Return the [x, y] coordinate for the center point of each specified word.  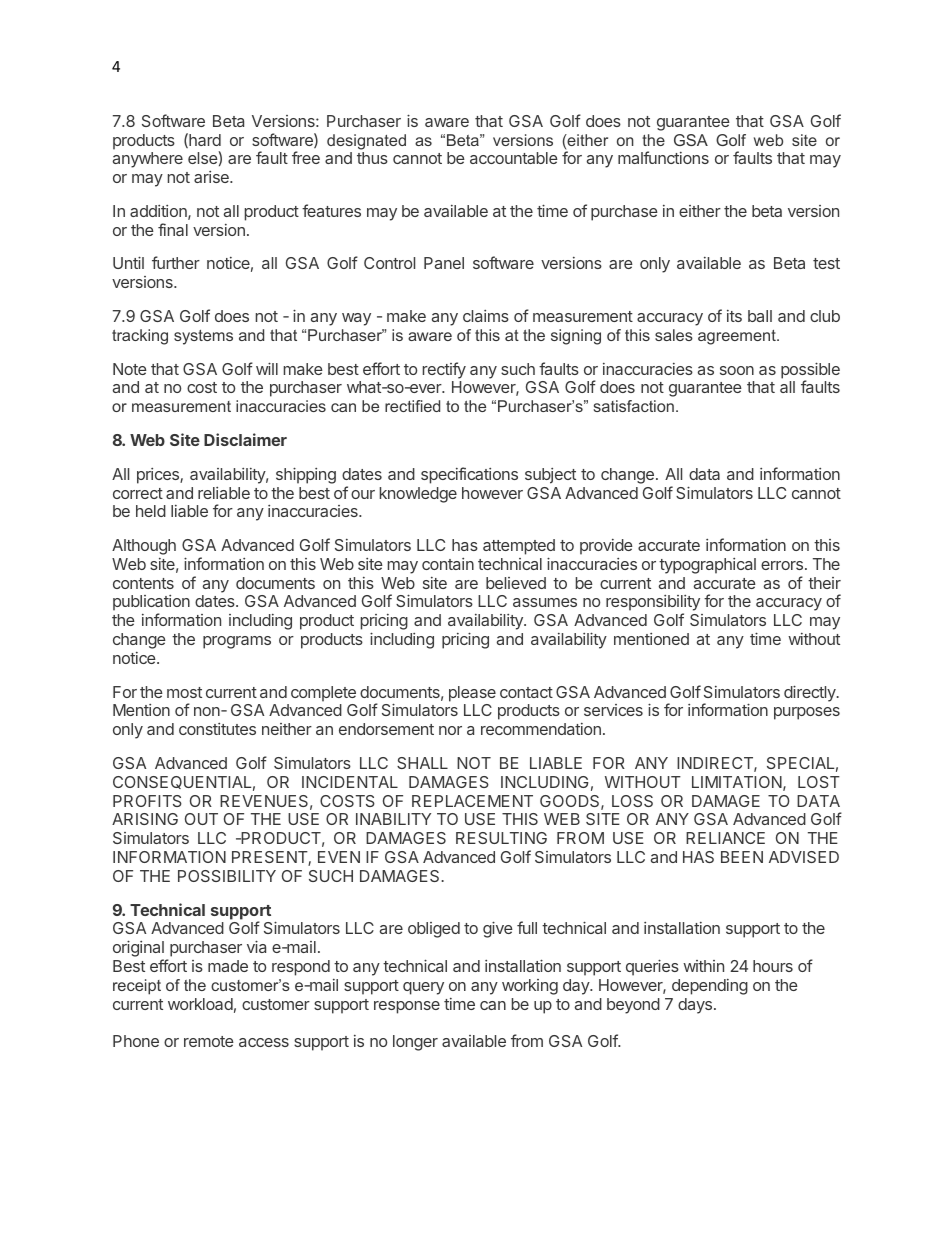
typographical [707, 566]
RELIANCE [725, 838]
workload [200, 1004]
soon [737, 370]
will [267, 368]
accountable [514, 158]
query [423, 988]
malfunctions [663, 157]
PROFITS [147, 801]
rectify [444, 370]
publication [151, 604]
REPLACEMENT [472, 801]
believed [516, 583]
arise [212, 177]
